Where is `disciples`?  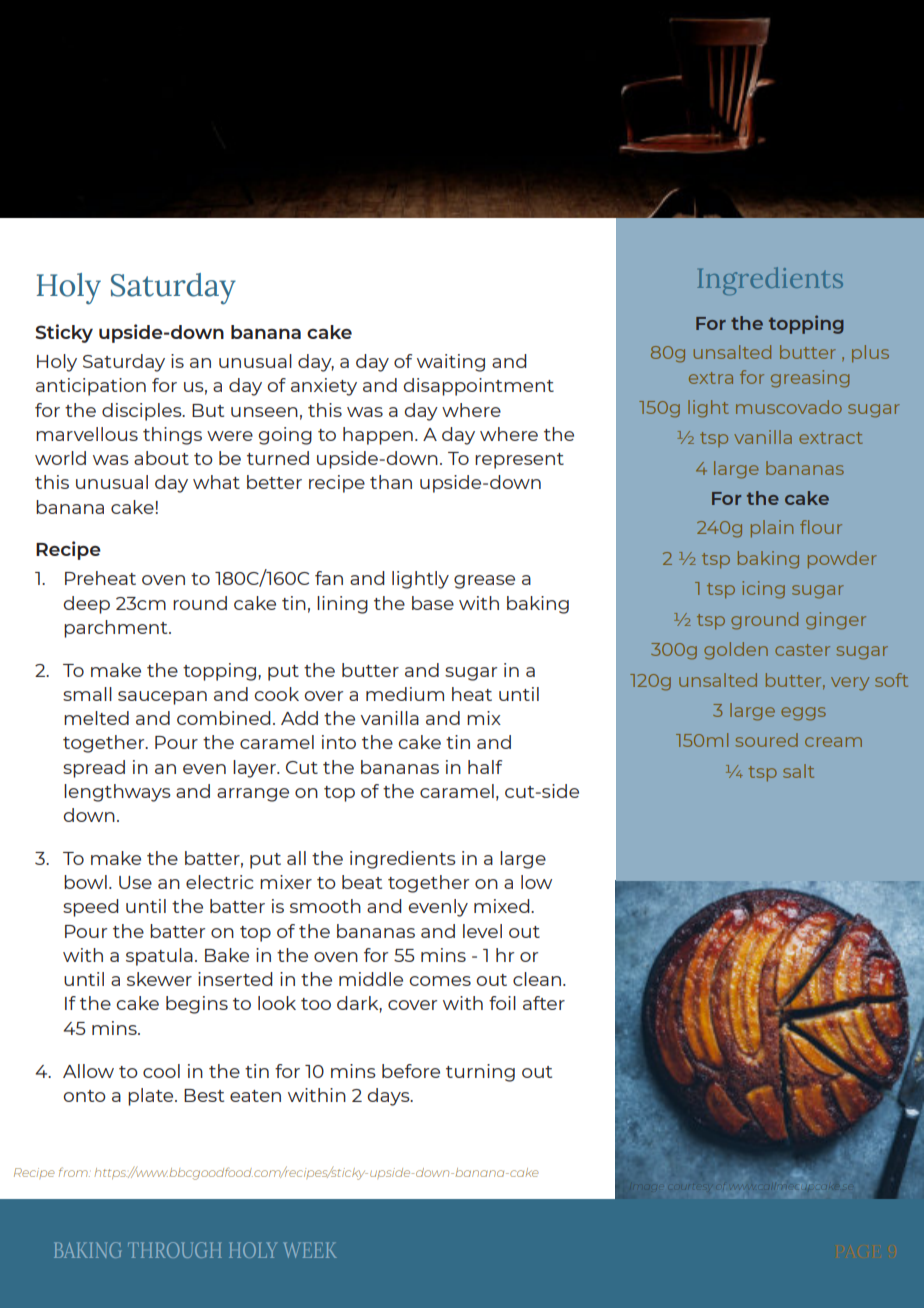
disciples is located at coordinates (143, 412).
